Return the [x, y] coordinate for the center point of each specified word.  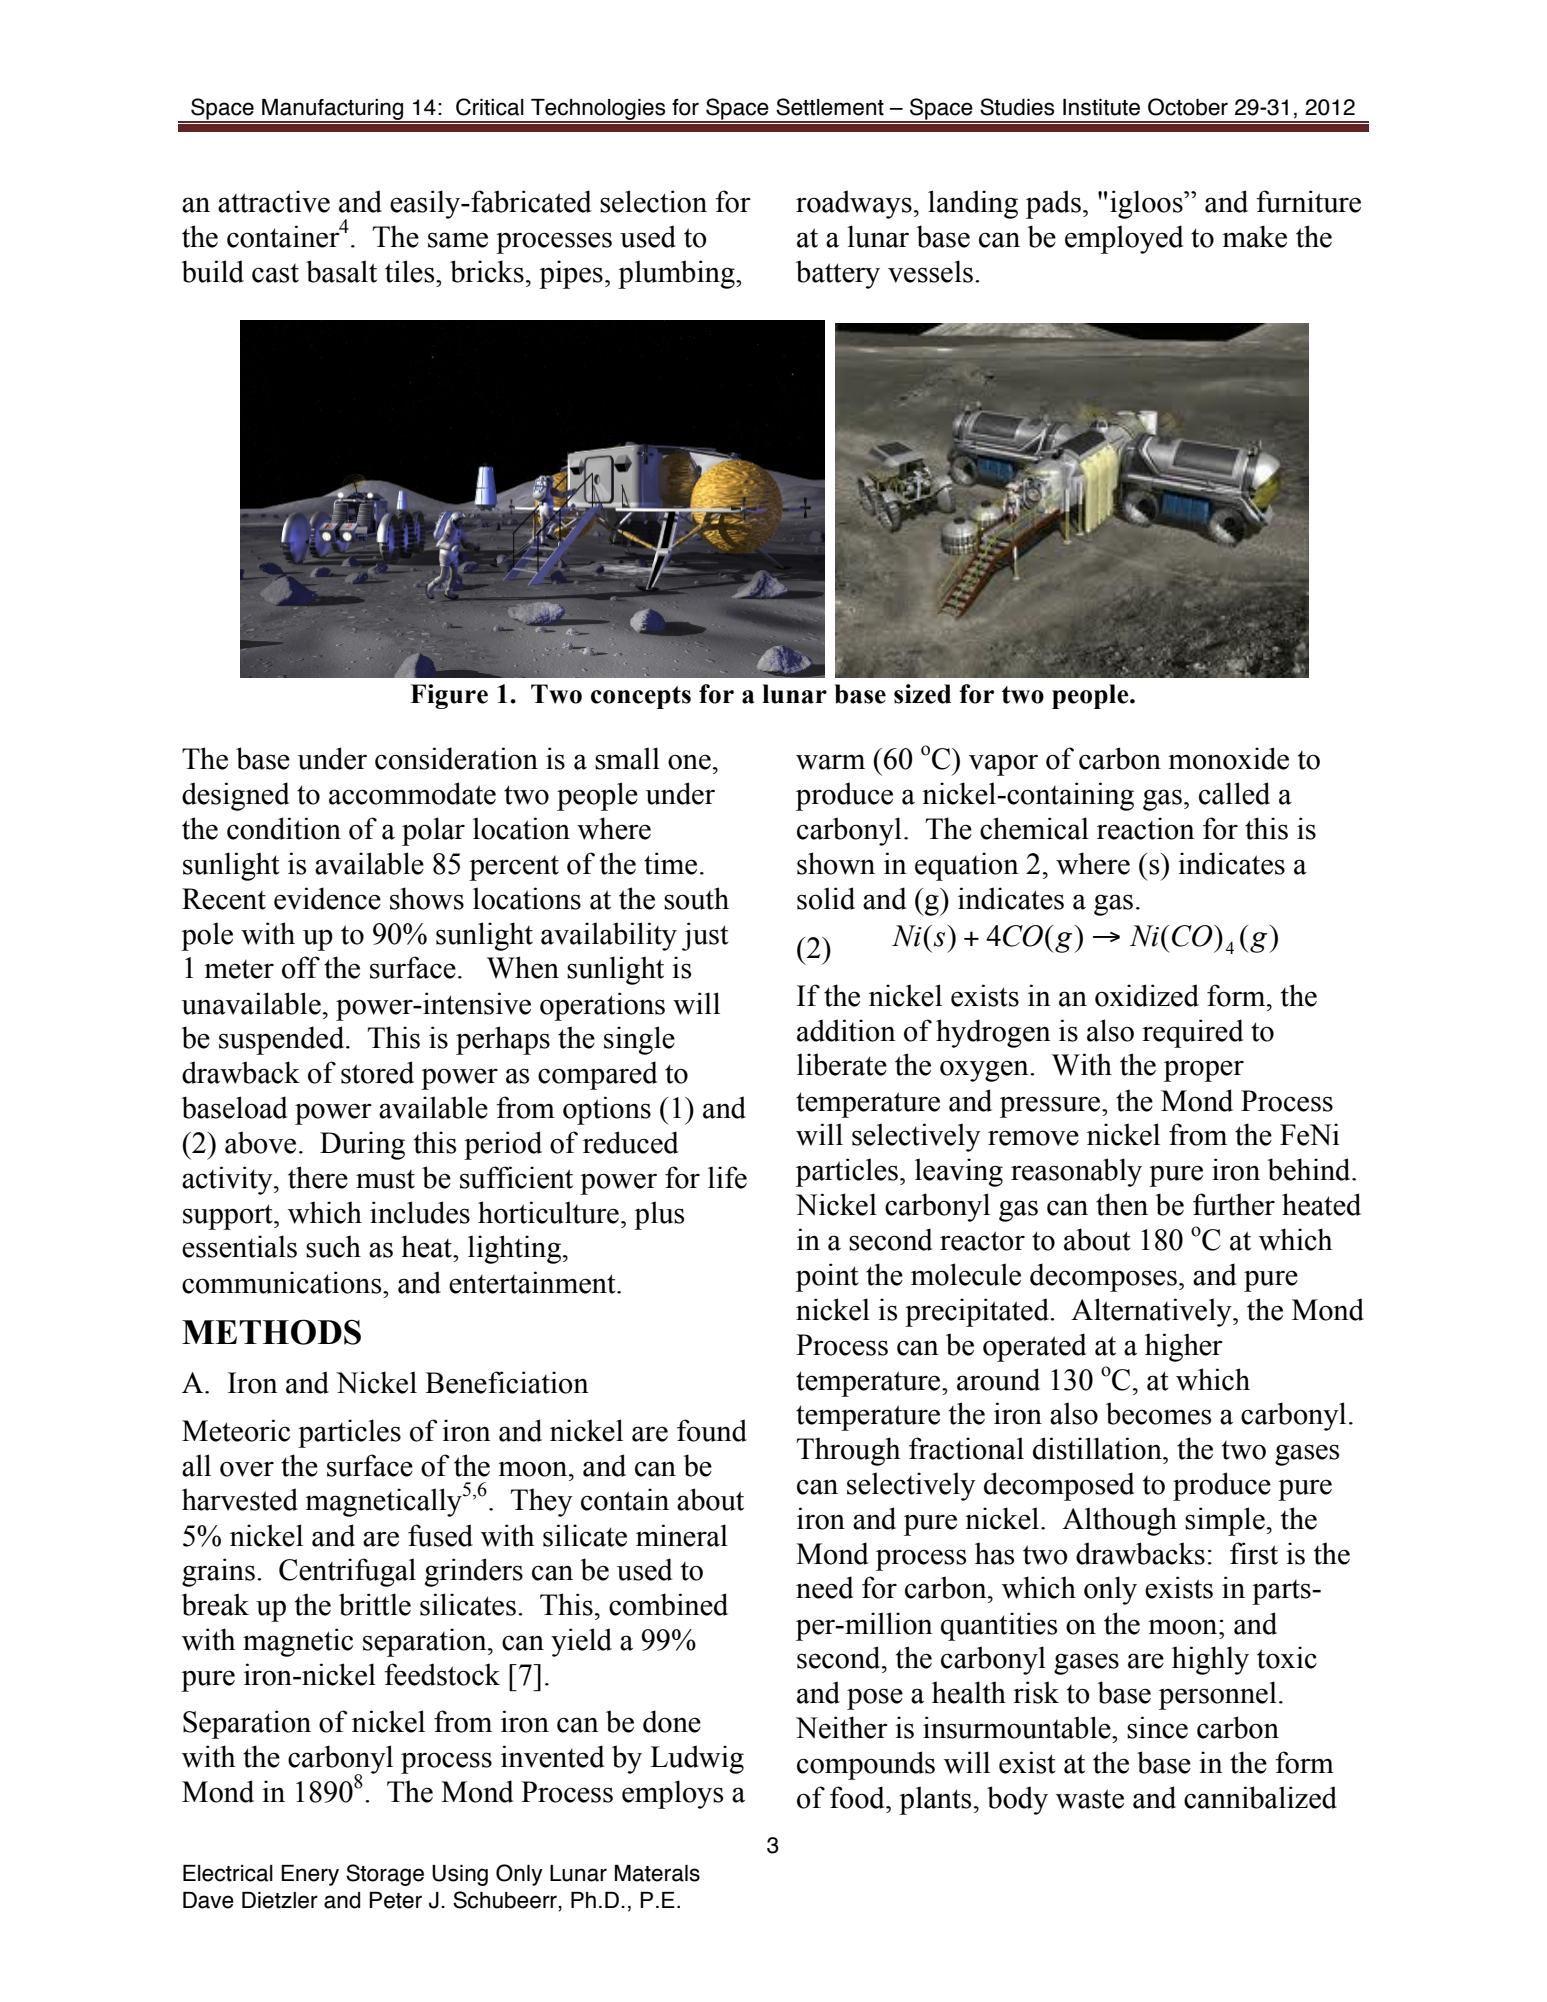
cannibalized [1260, 1797]
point [827, 1277]
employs [672, 1794]
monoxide [1228, 758]
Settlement [830, 107]
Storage [385, 1875]
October [1188, 107]
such [333, 1246]
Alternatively [1152, 1312]
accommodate [412, 793]
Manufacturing [333, 111]
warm [830, 762]
